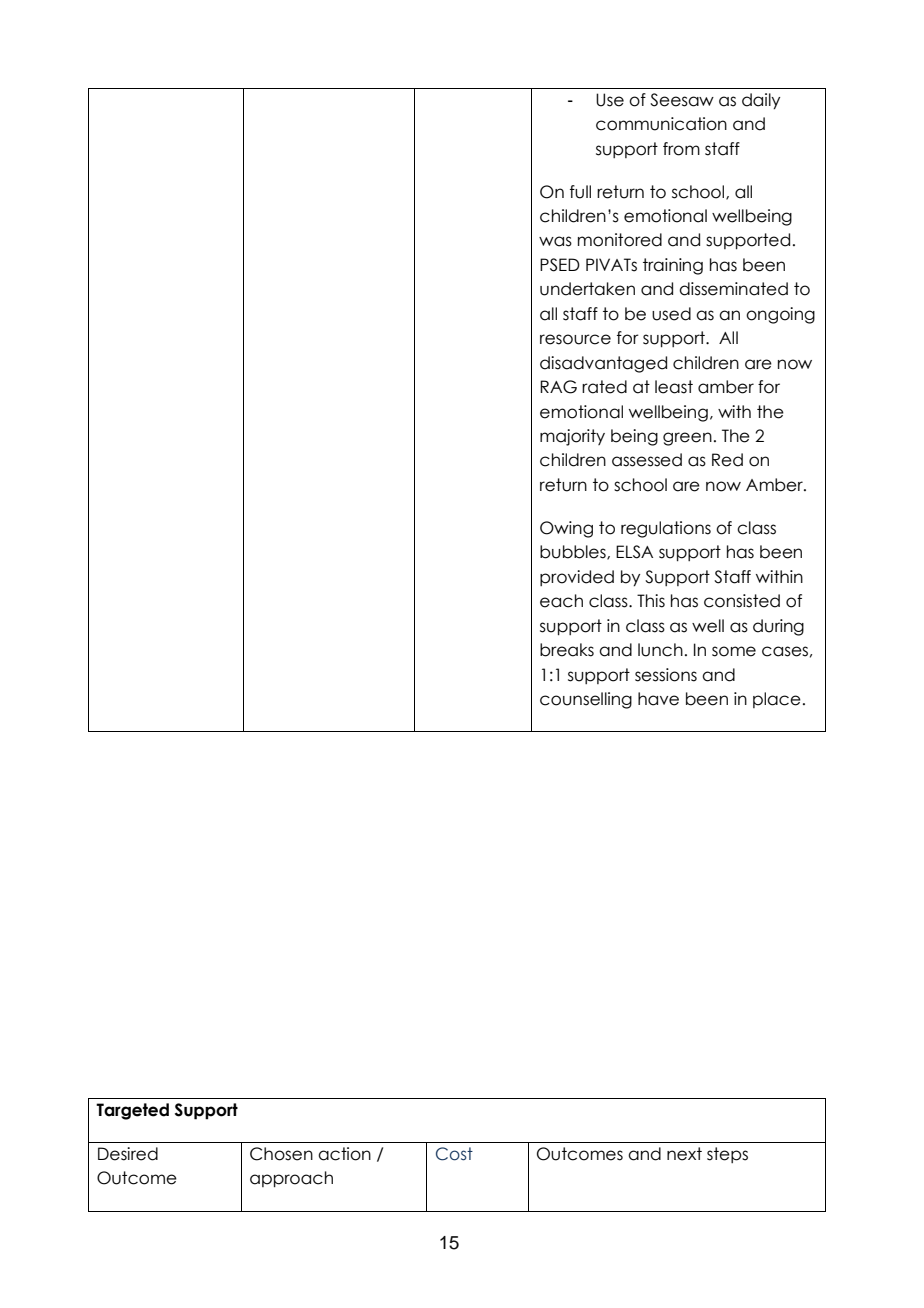  I want to click on each, so click(561, 601).
